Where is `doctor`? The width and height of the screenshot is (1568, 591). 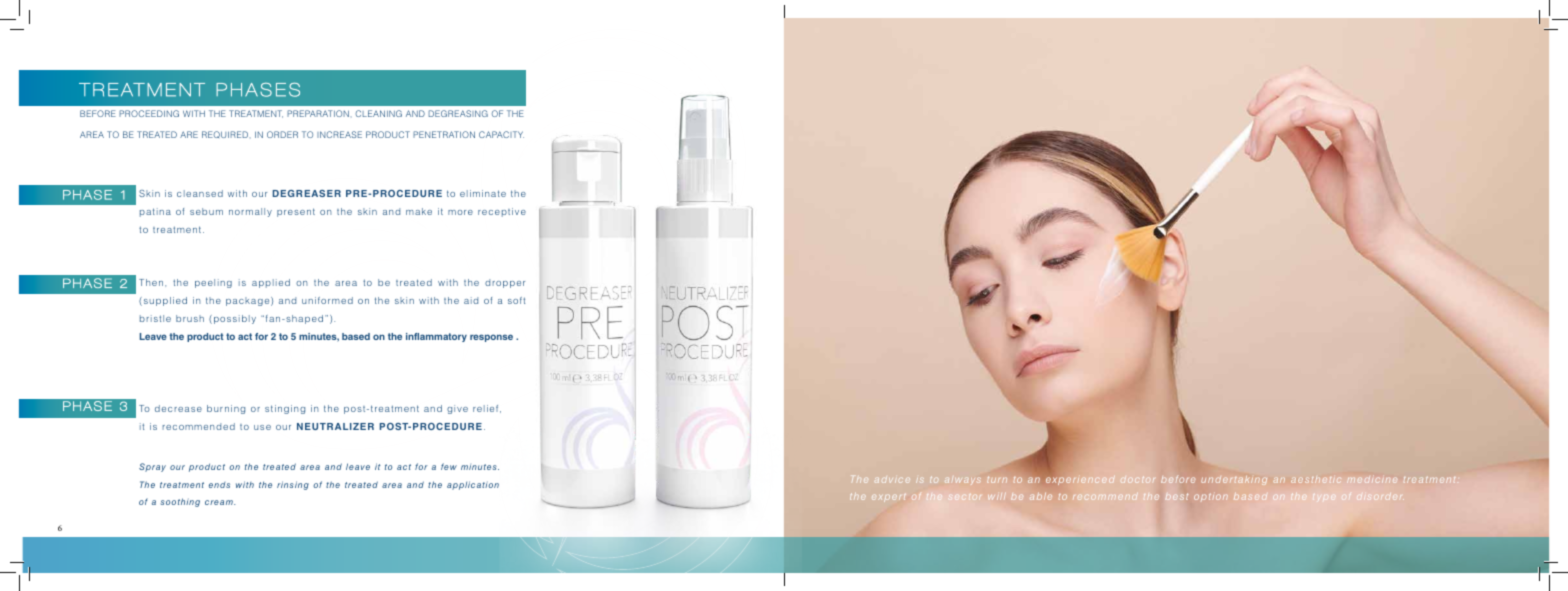 doctor is located at coordinates (1137, 479).
